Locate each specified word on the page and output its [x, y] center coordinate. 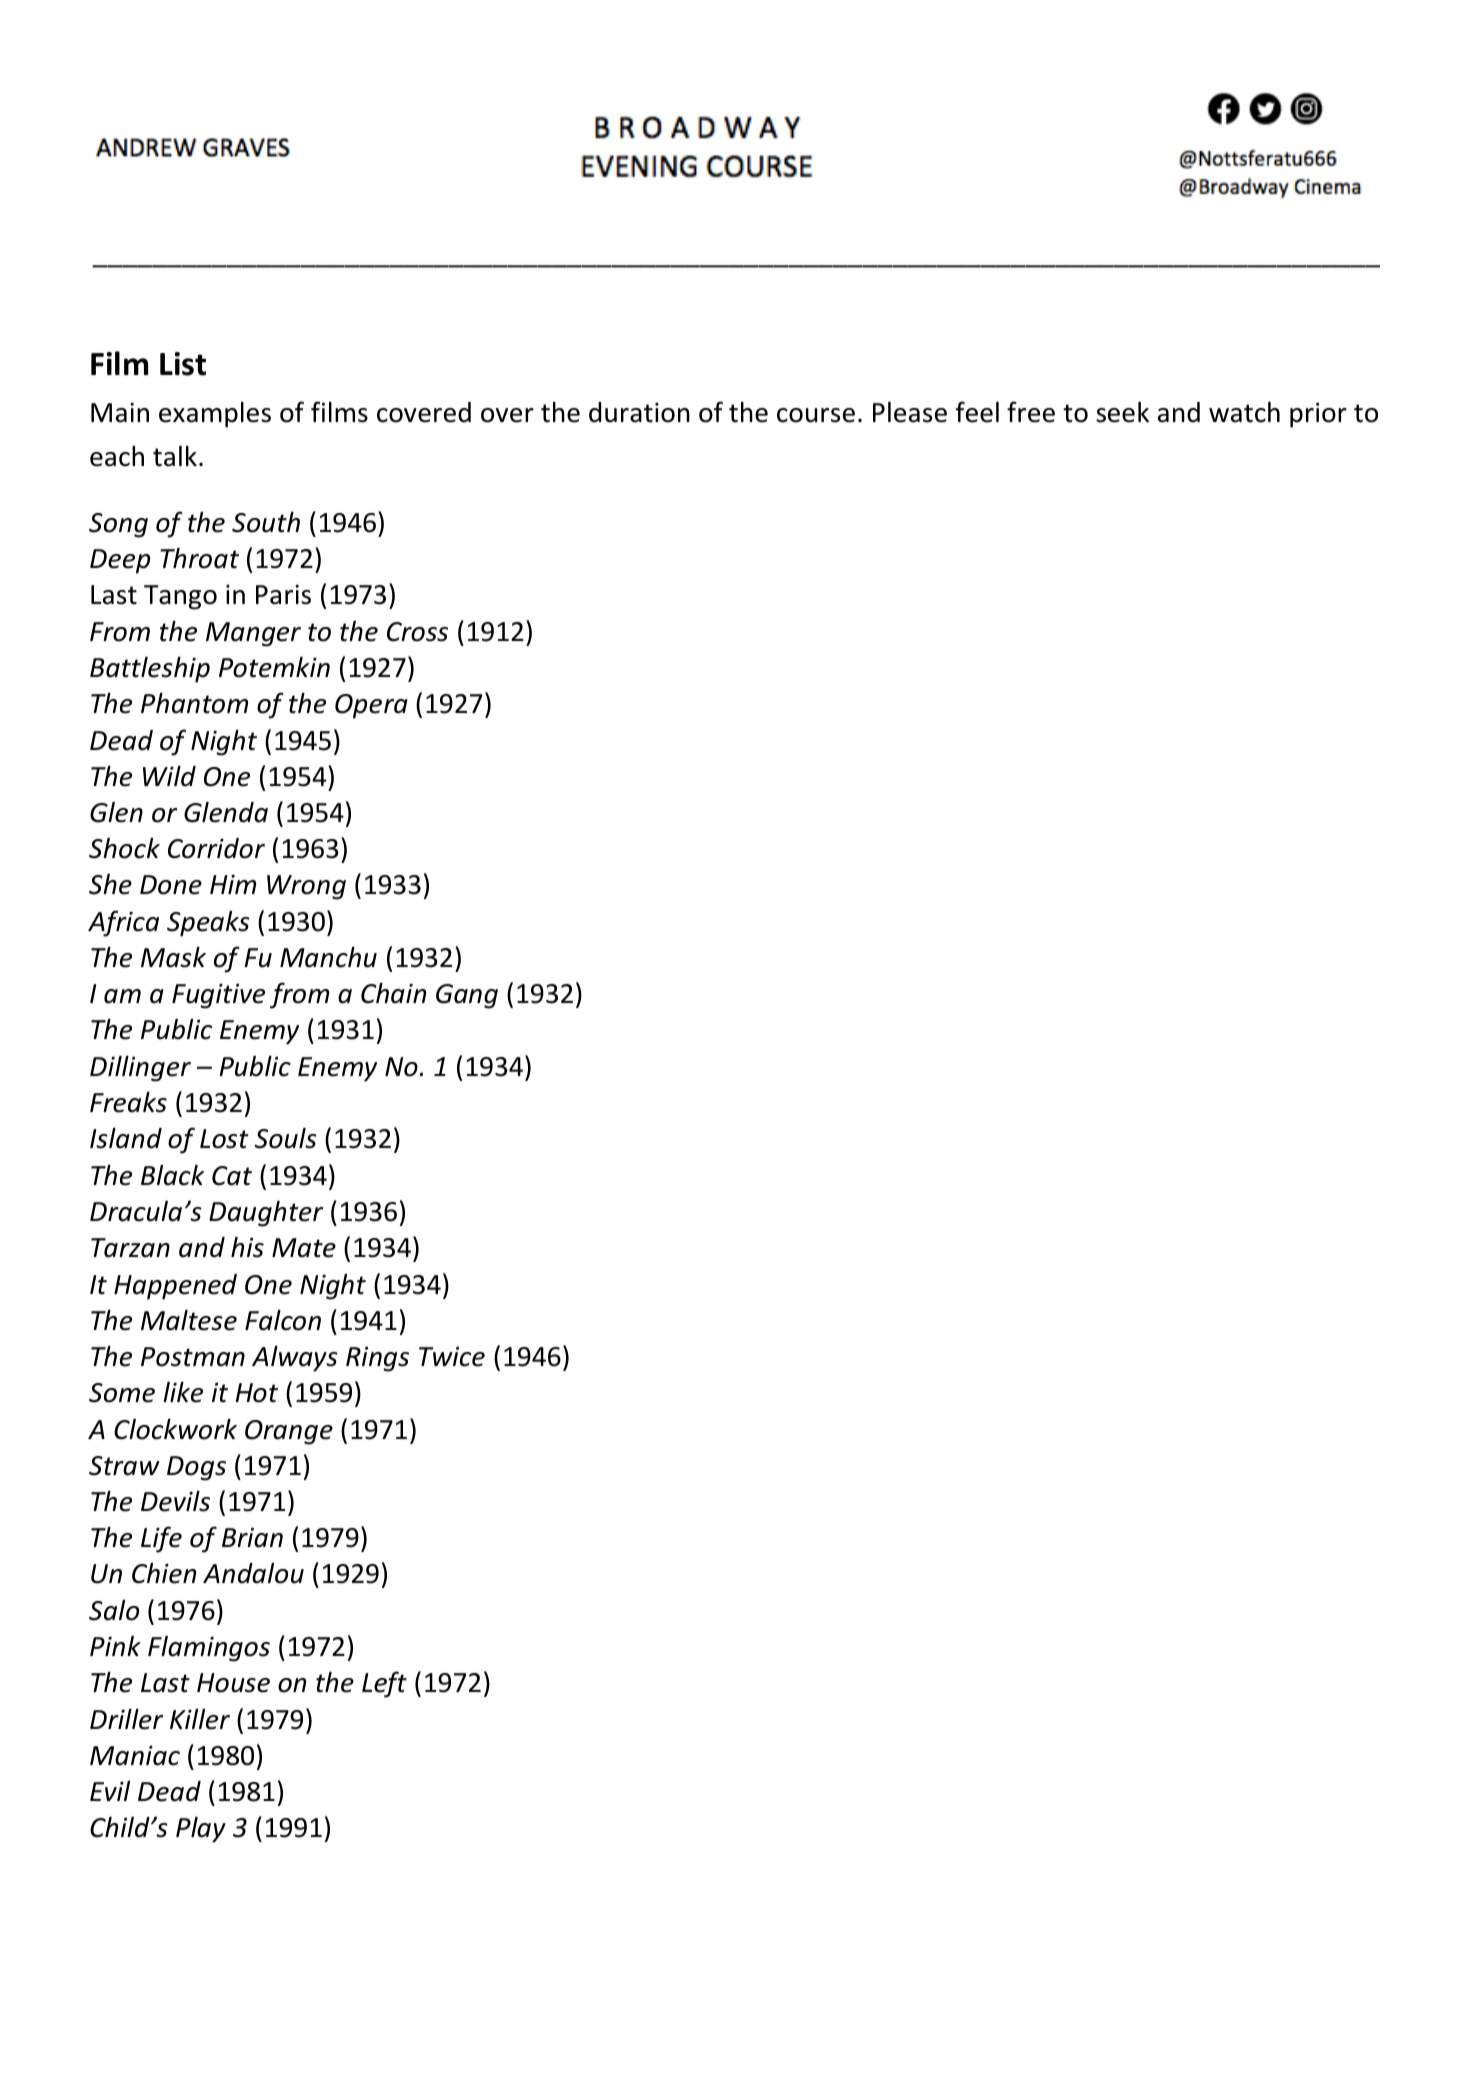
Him [233, 884]
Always [295, 1359]
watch [1244, 412]
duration [639, 412]
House [233, 1683]
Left [384, 1684]
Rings [377, 1359]
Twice [452, 1356]
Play [201, 1830]
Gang [467, 996]
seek [1122, 412]
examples [215, 415]
